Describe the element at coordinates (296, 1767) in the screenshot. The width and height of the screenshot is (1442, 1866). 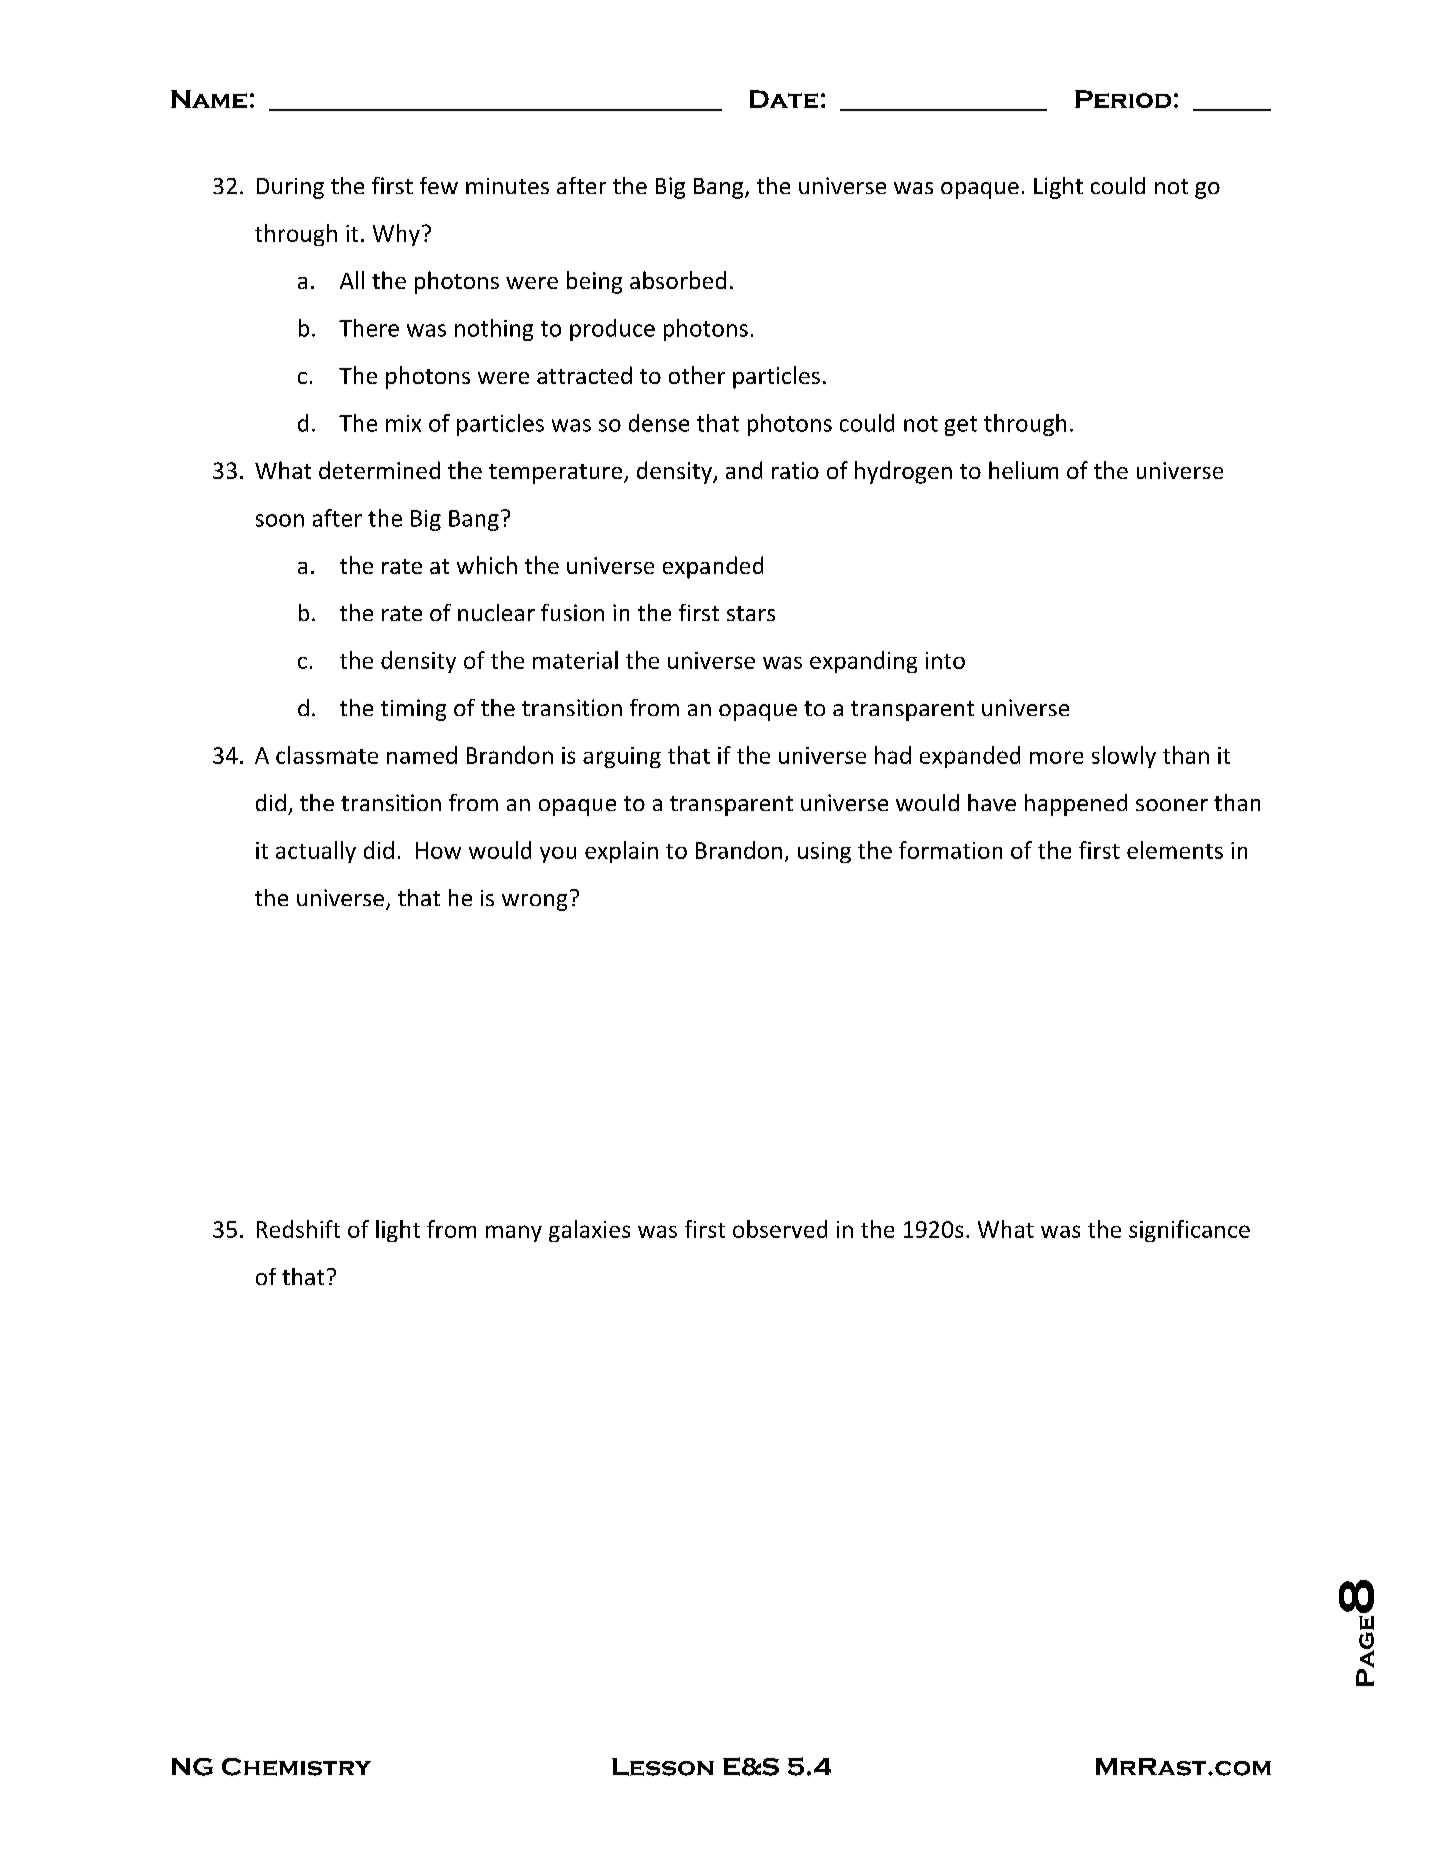
I see `Chemistry` at that location.
